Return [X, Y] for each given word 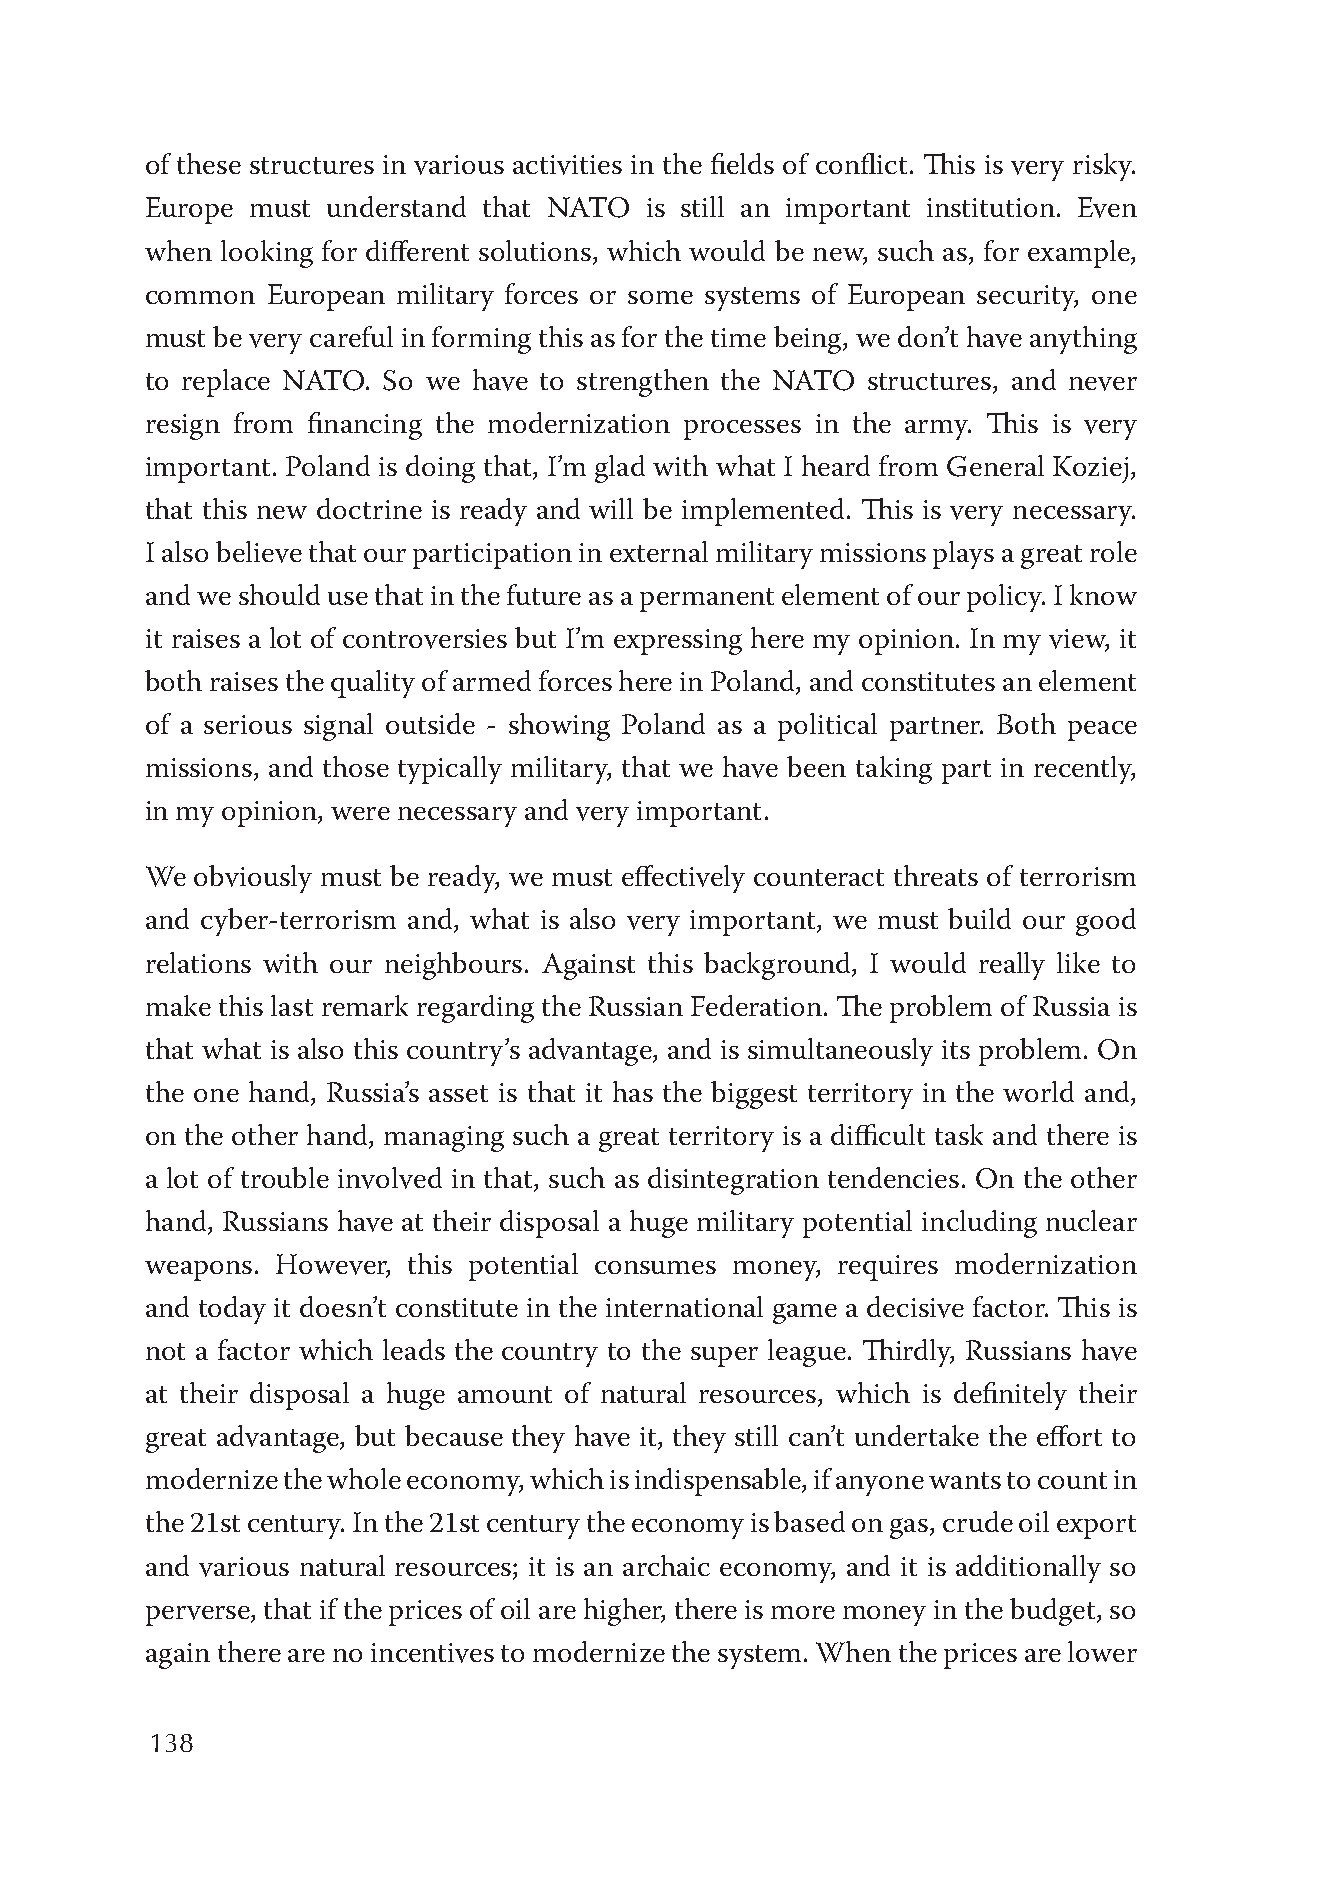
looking [267, 254]
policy [1005, 598]
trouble [285, 1177]
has [633, 1091]
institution [992, 207]
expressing [678, 642]
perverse [199, 1616]
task [959, 1134]
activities [567, 165]
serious [248, 724]
